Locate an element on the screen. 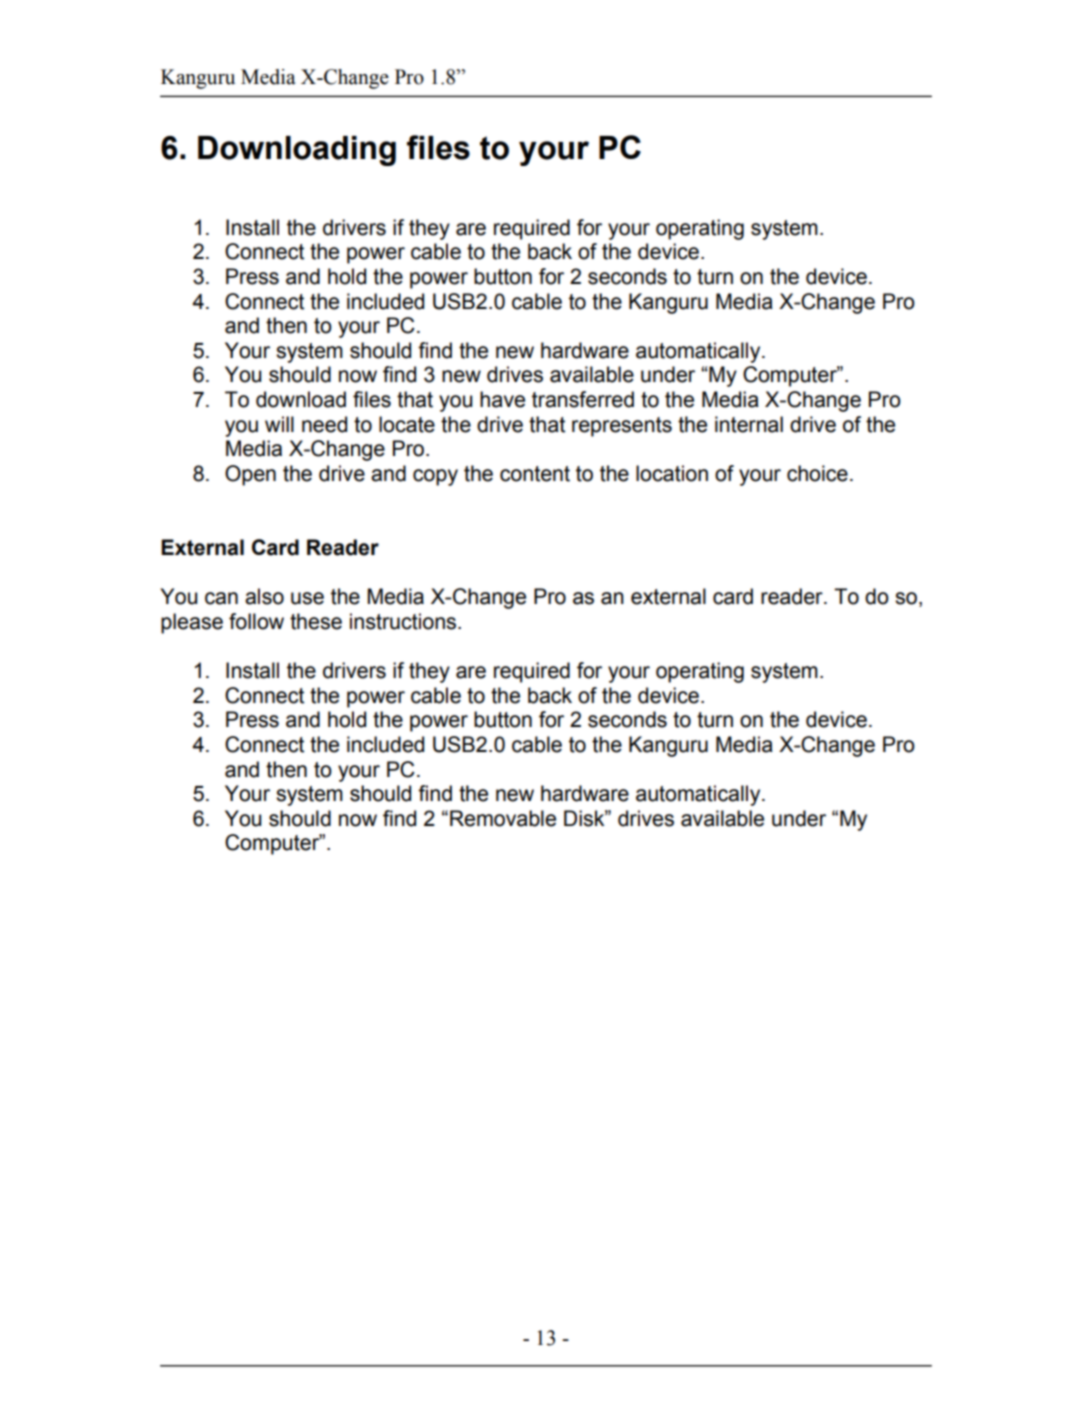  will is located at coordinates (279, 424).
